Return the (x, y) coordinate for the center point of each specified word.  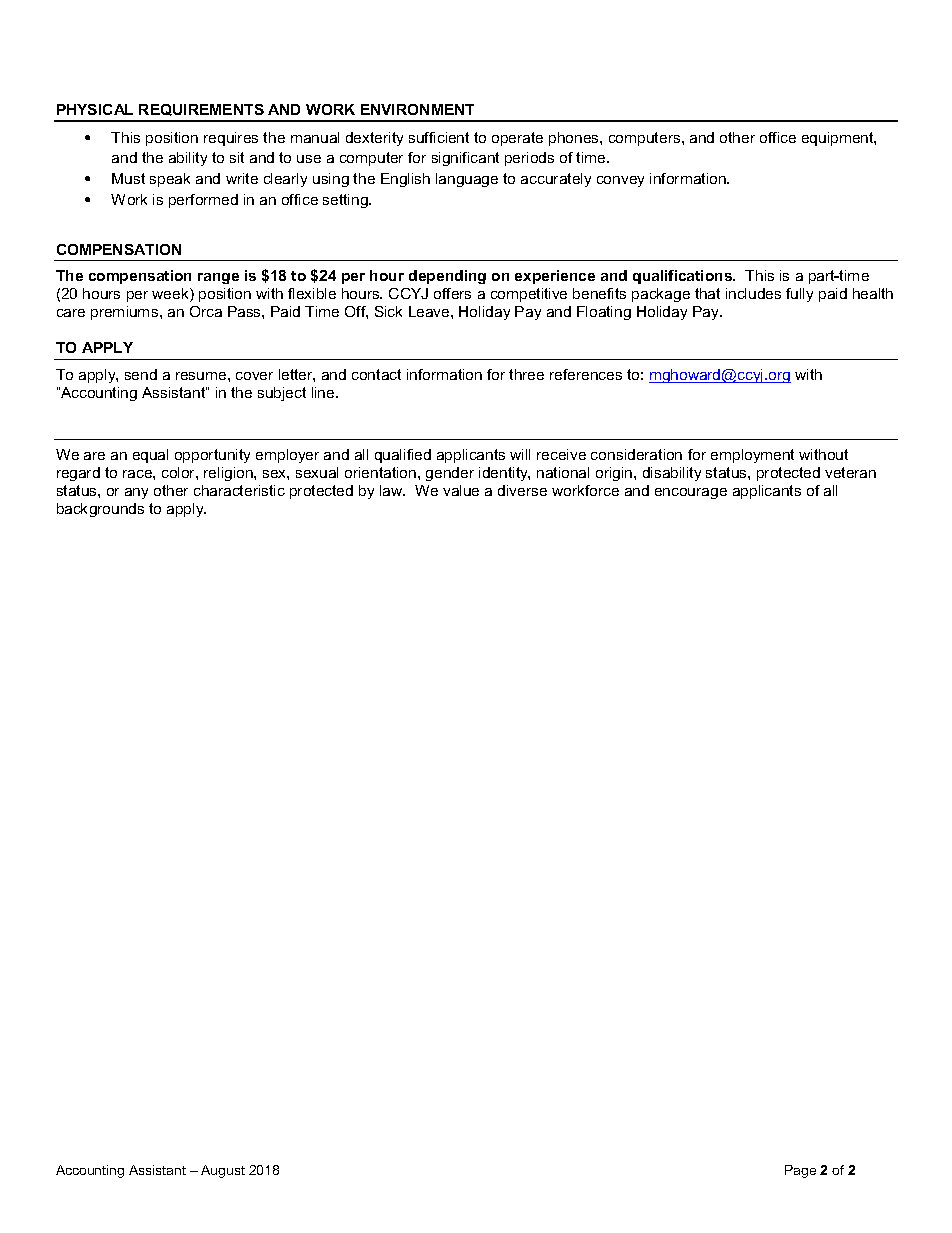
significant (465, 159)
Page (800, 1171)
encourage (691, 493)
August (223, 1171)
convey (620, 181)
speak (170, 180)
